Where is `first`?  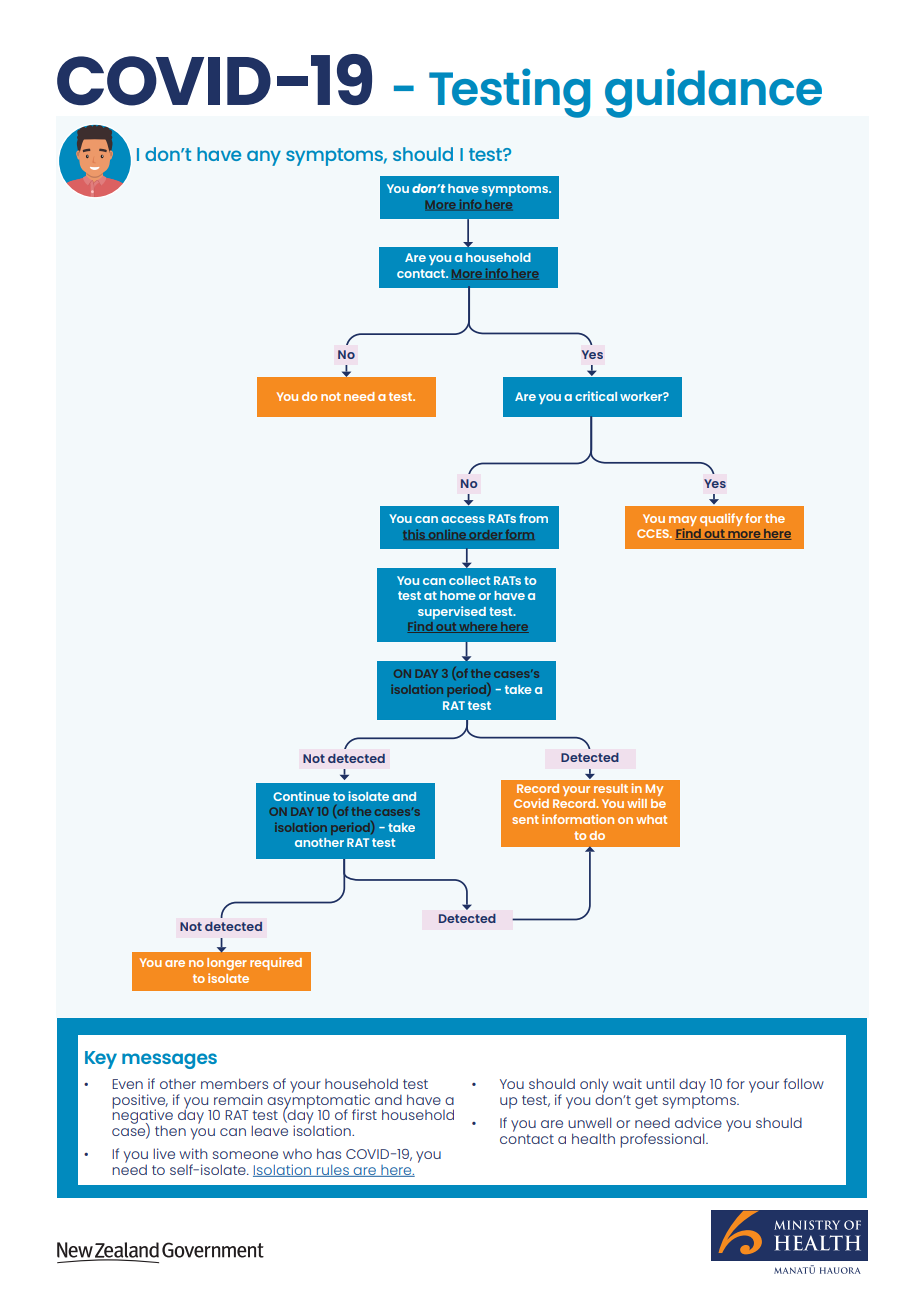
first is located at coordinates (364, 1114).
